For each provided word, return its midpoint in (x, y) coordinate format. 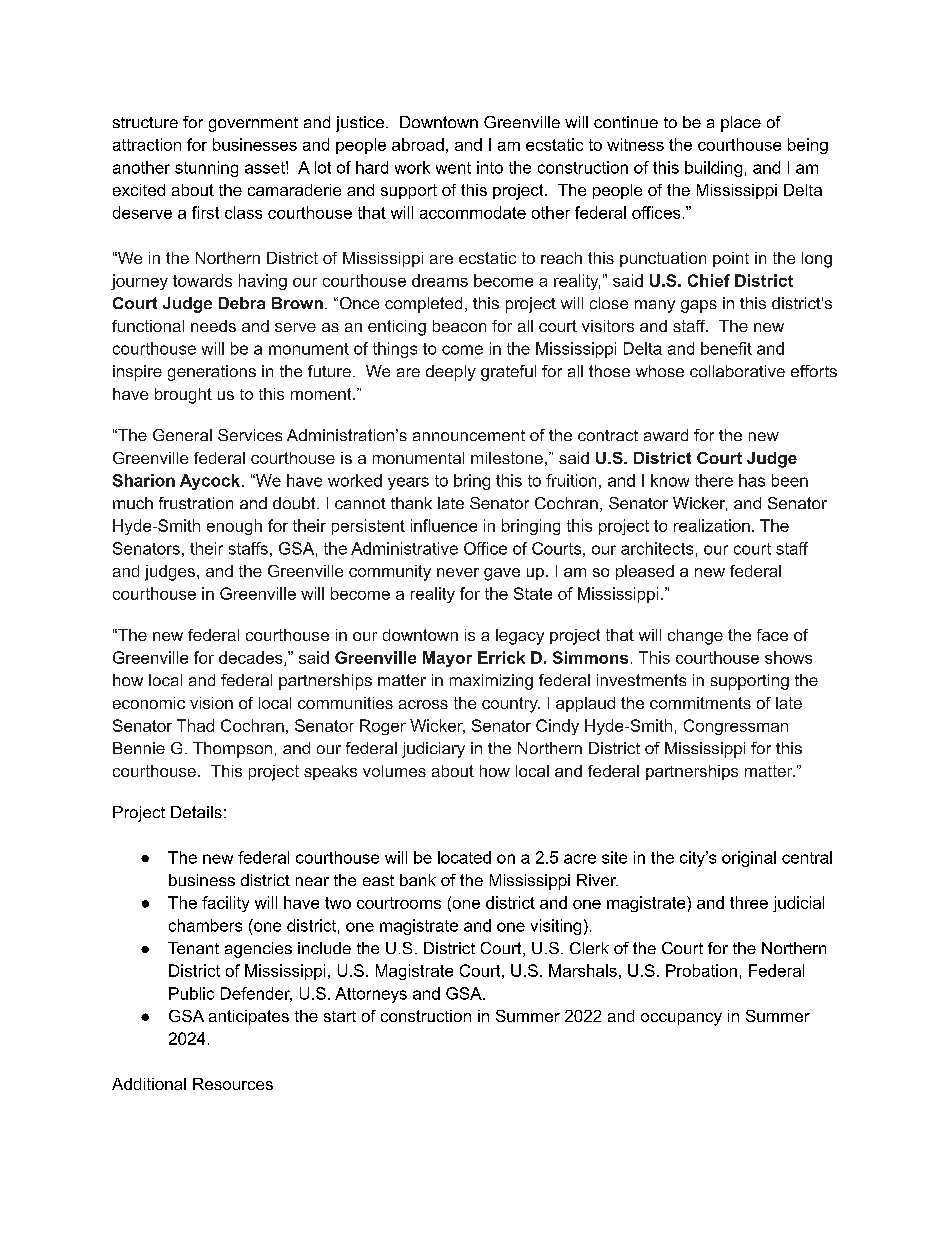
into (490, 167)
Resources (233, 1084)
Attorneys (371, 995)
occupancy (681, 1019)
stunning (206, 169)
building (713, 169)
